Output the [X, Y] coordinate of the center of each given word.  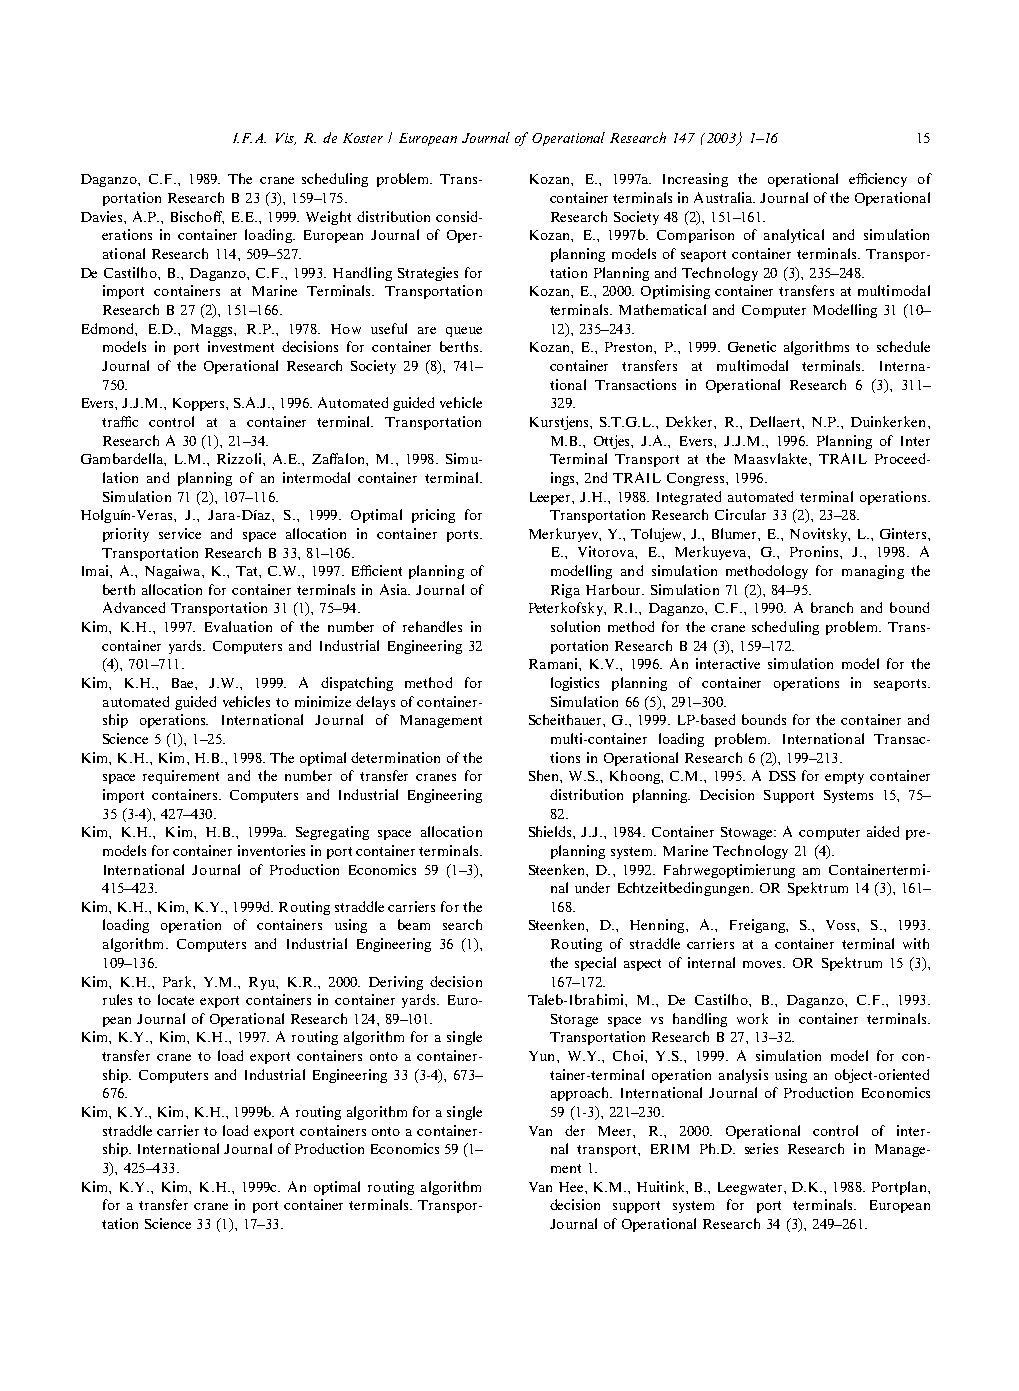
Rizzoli [240, 458]
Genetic [752, 346]
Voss [842, 925]
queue [464, 332]
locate [176, 999]
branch [832, 607]
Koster [363, 138]
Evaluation [238, 626]
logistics [575, 684]
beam [414, 924]
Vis [286, 139]
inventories [271, 850]
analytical [794, 236]
